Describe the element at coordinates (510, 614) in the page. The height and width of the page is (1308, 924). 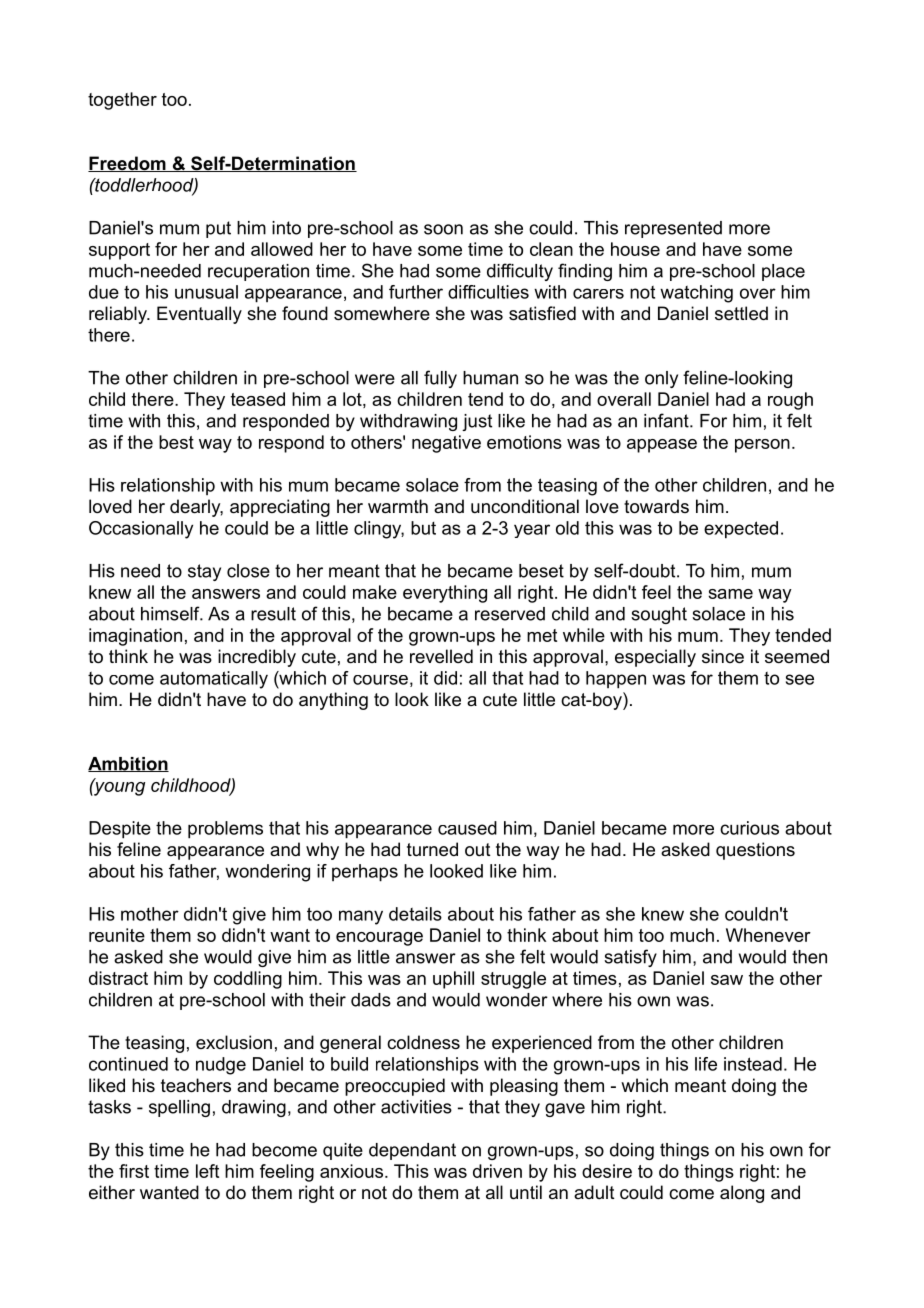
I see `reserved` at that location.
